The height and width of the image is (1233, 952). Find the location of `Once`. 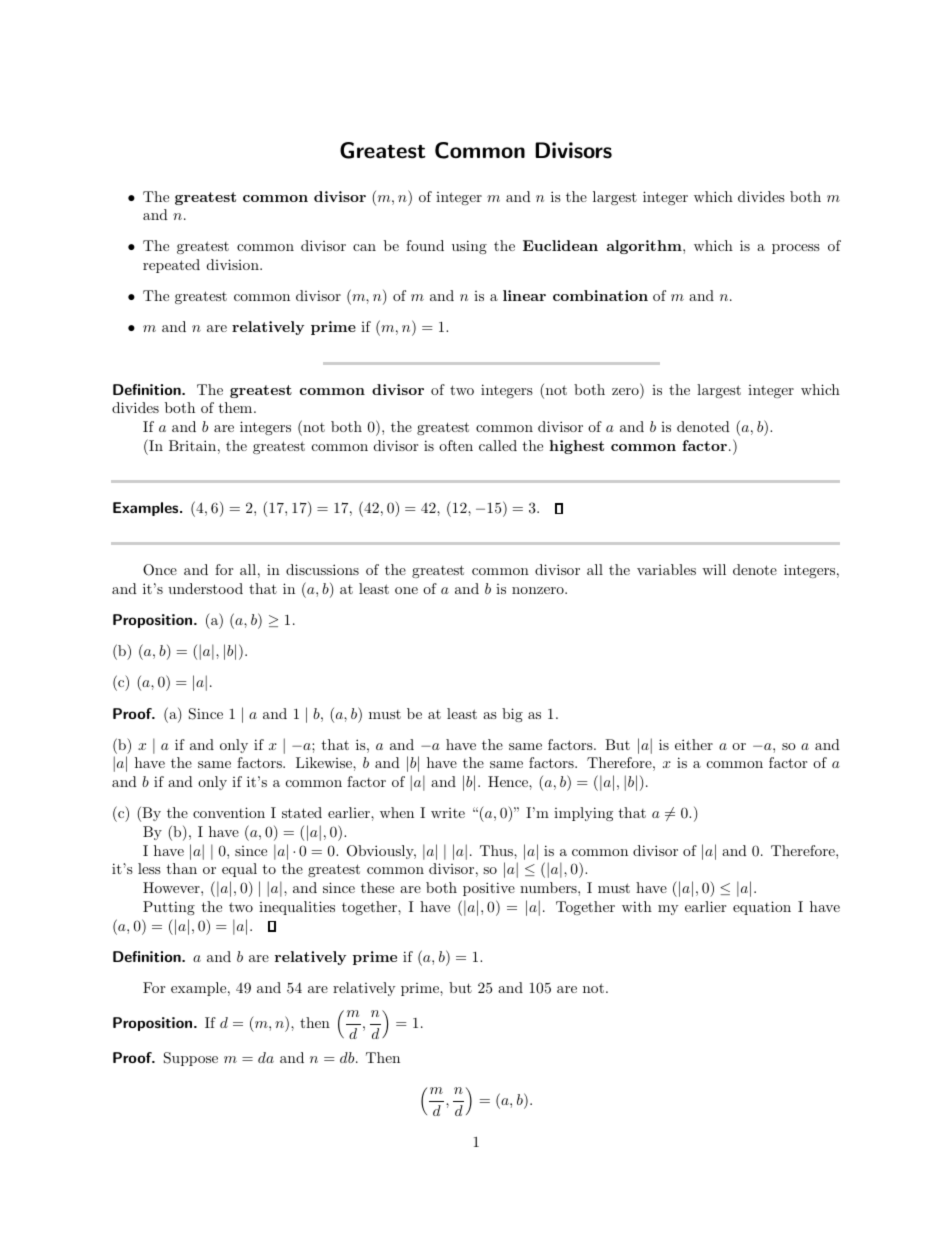

Once is located at coordinates (160, 570).
